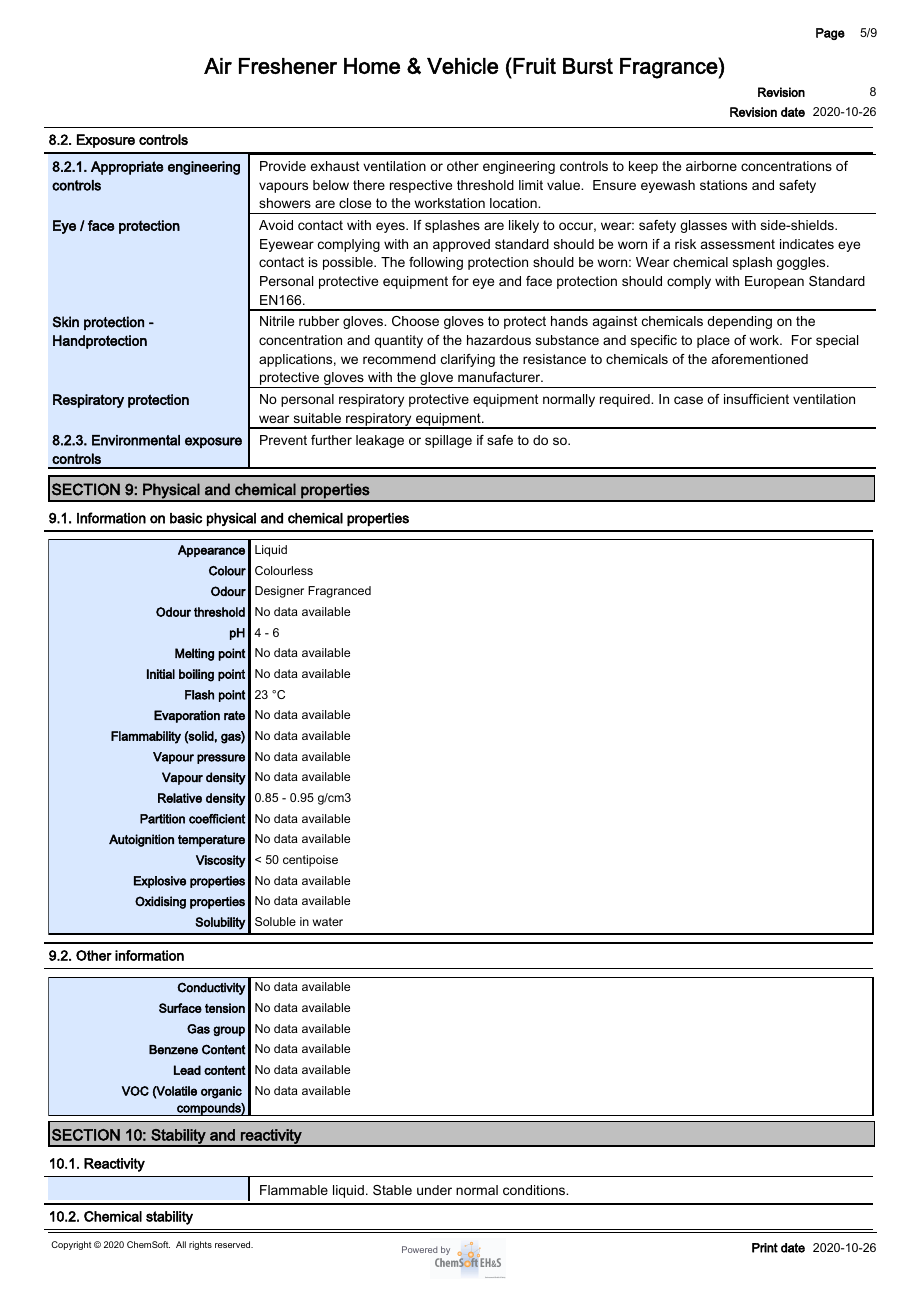 The height and width of the image is (1307, 924). What do you see at coordinates (830, 34) in the image?
I see `Page` at bounding box center [830, 34].
